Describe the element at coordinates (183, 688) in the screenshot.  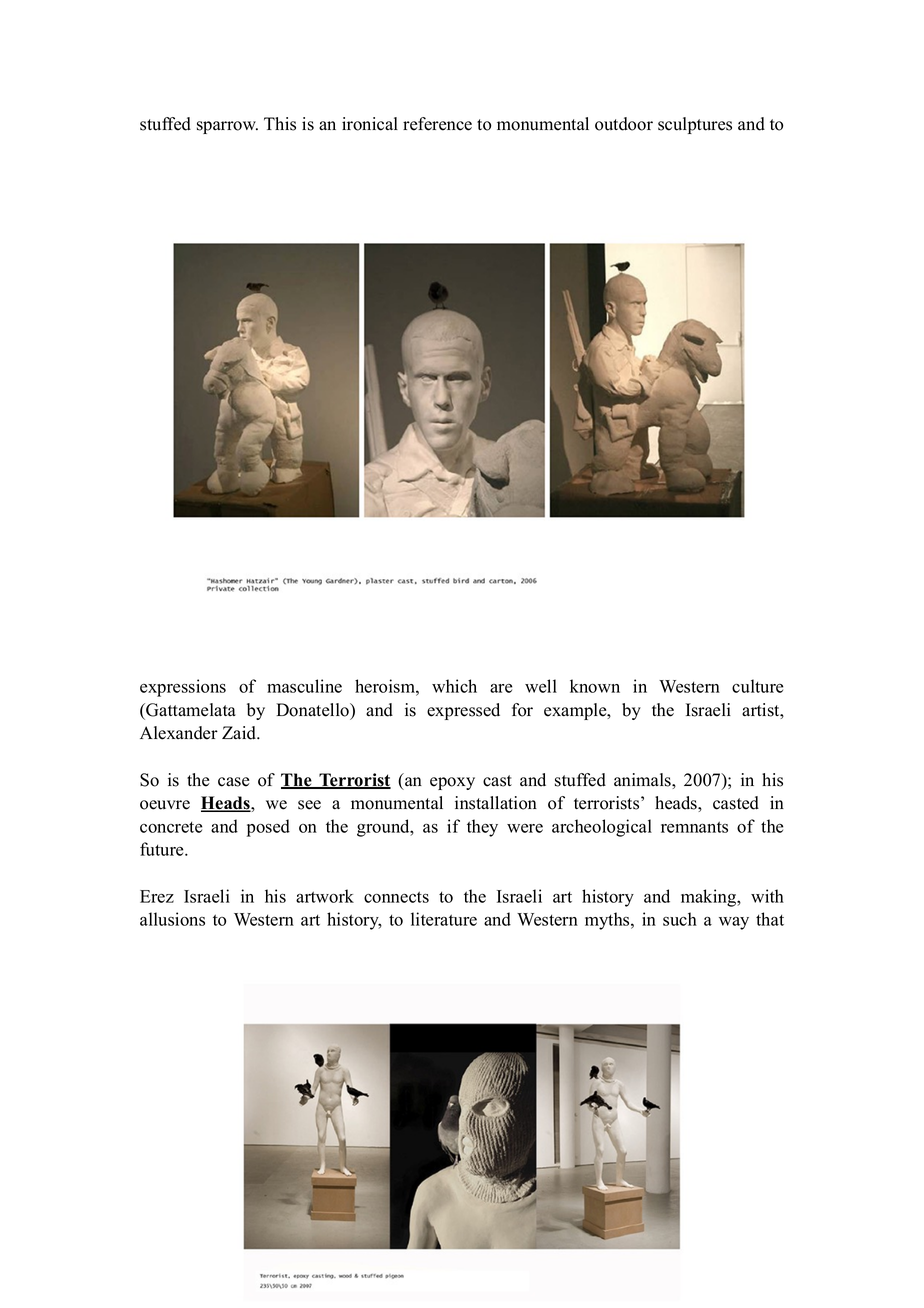
I see `expressions` at that location.
